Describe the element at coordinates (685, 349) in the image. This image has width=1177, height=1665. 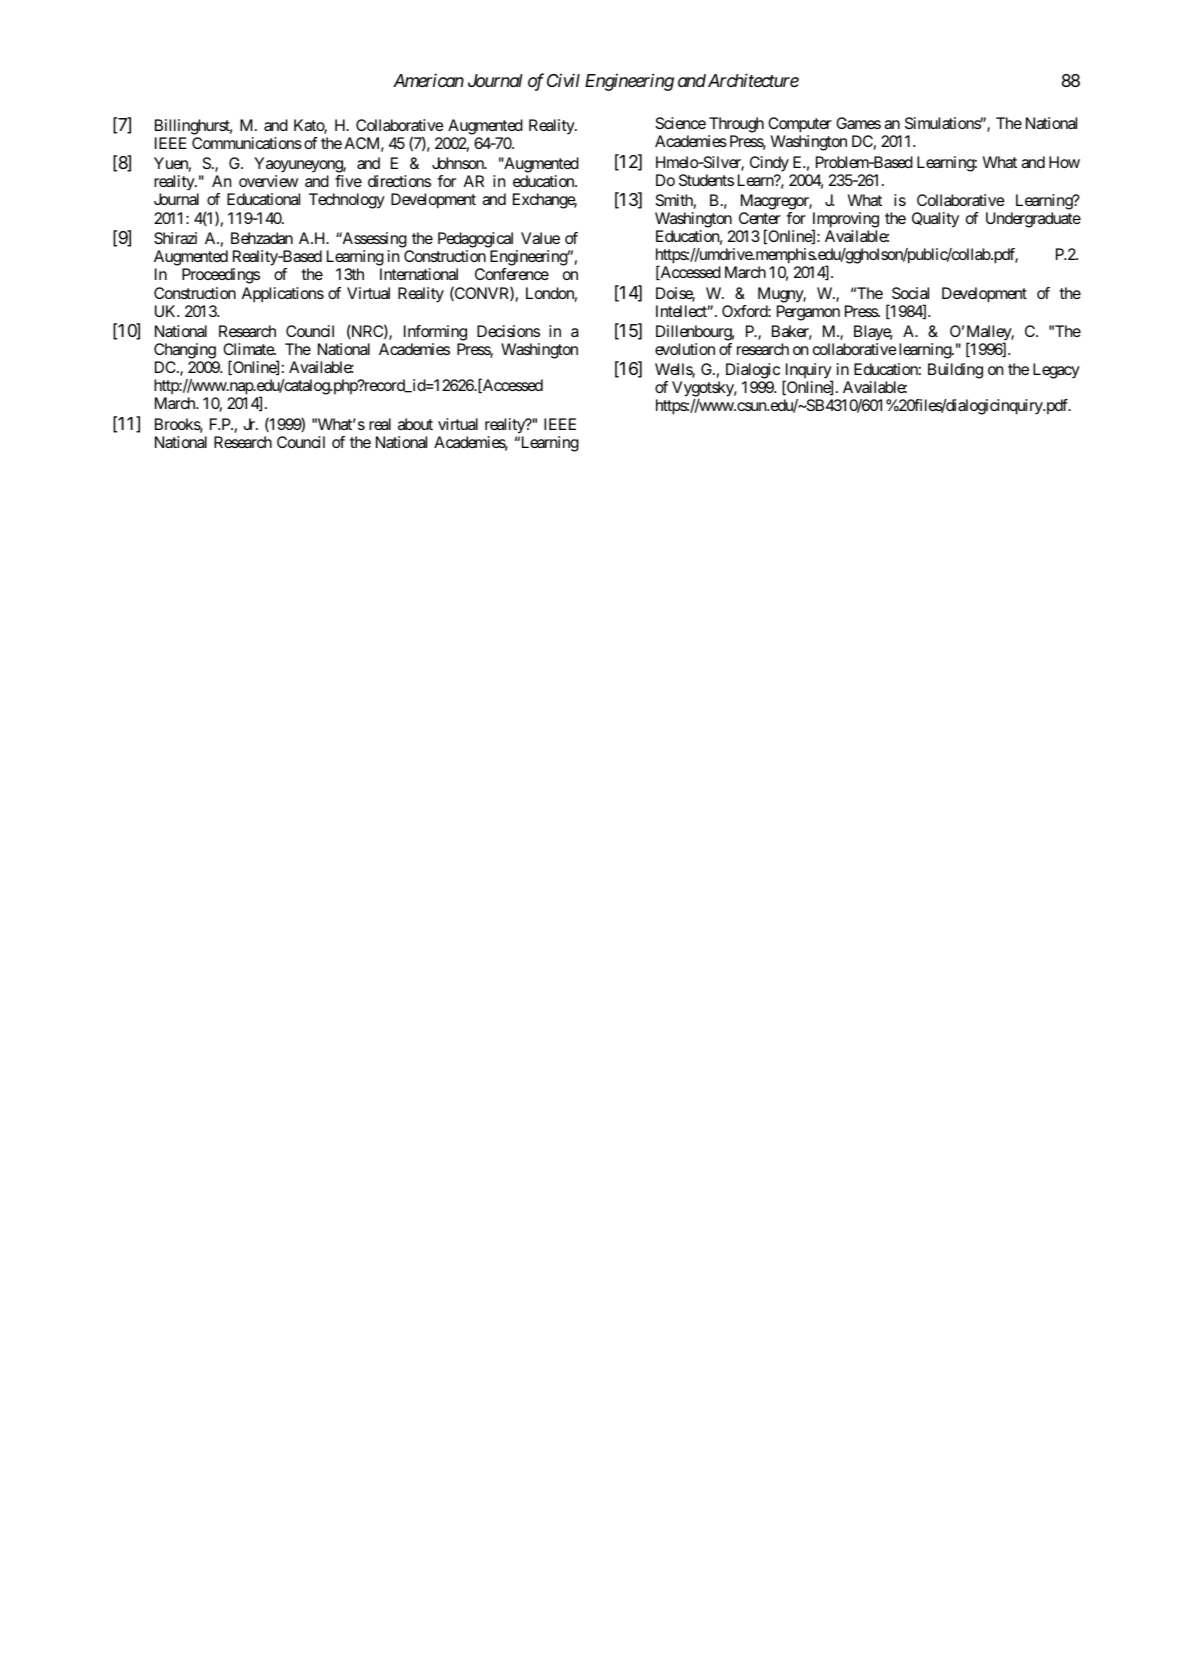
I see `evolution` at that location.
